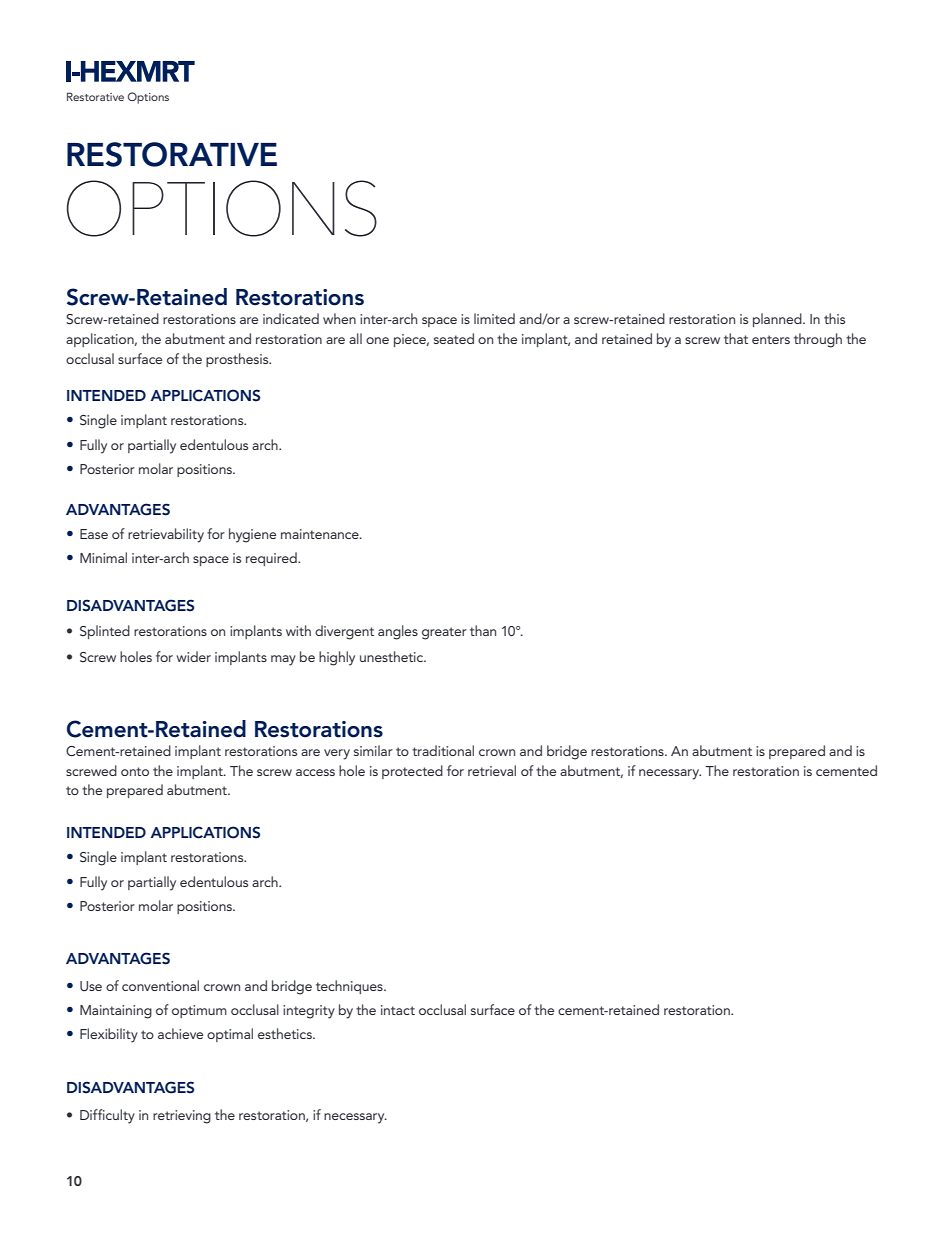  What do you see at coordinates (443, 750) in the image?
I see `traditional` at bounding box center [443, 750].
